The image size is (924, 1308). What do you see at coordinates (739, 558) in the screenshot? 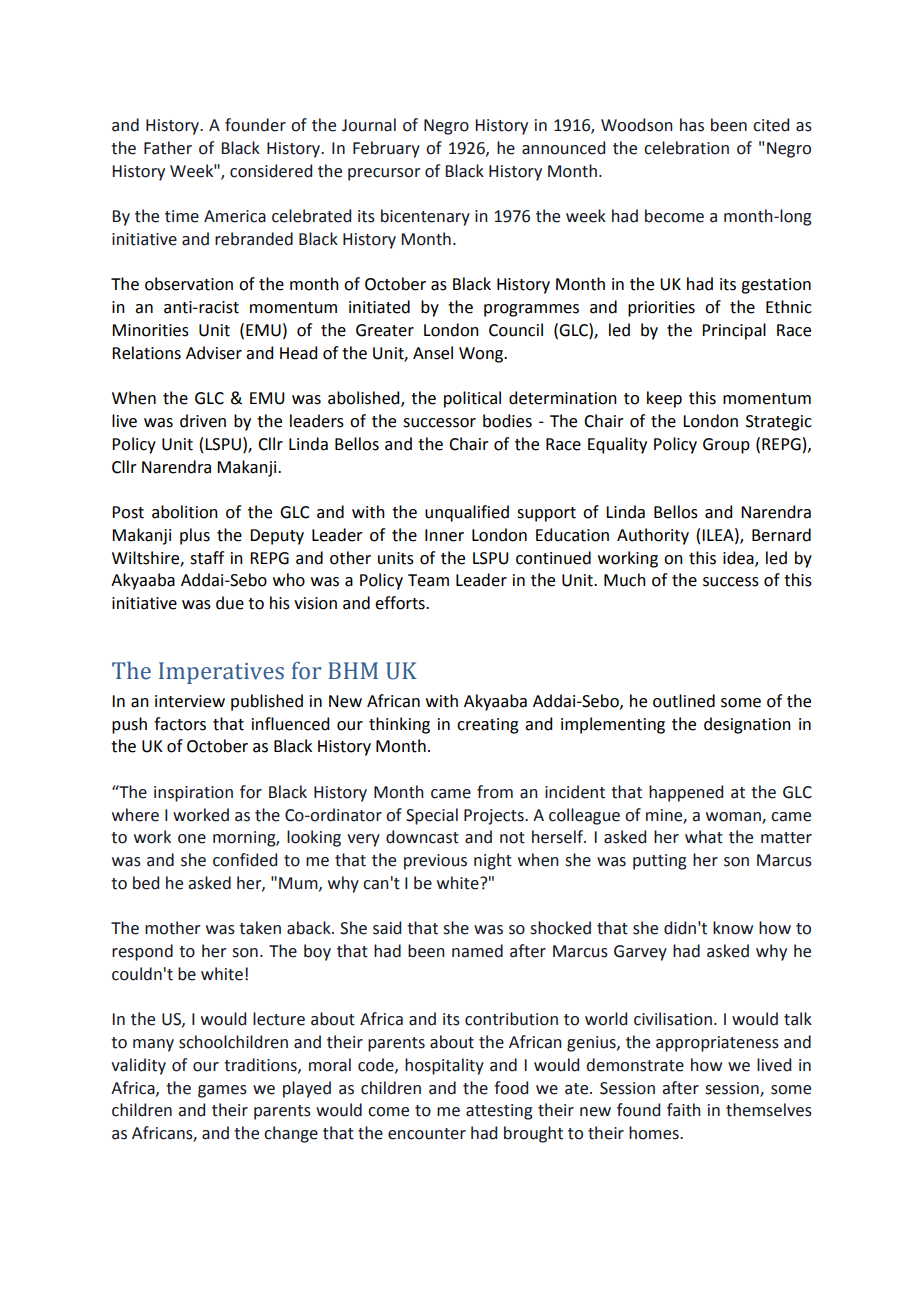
I see `idea` at bounding box center [739, 558].
